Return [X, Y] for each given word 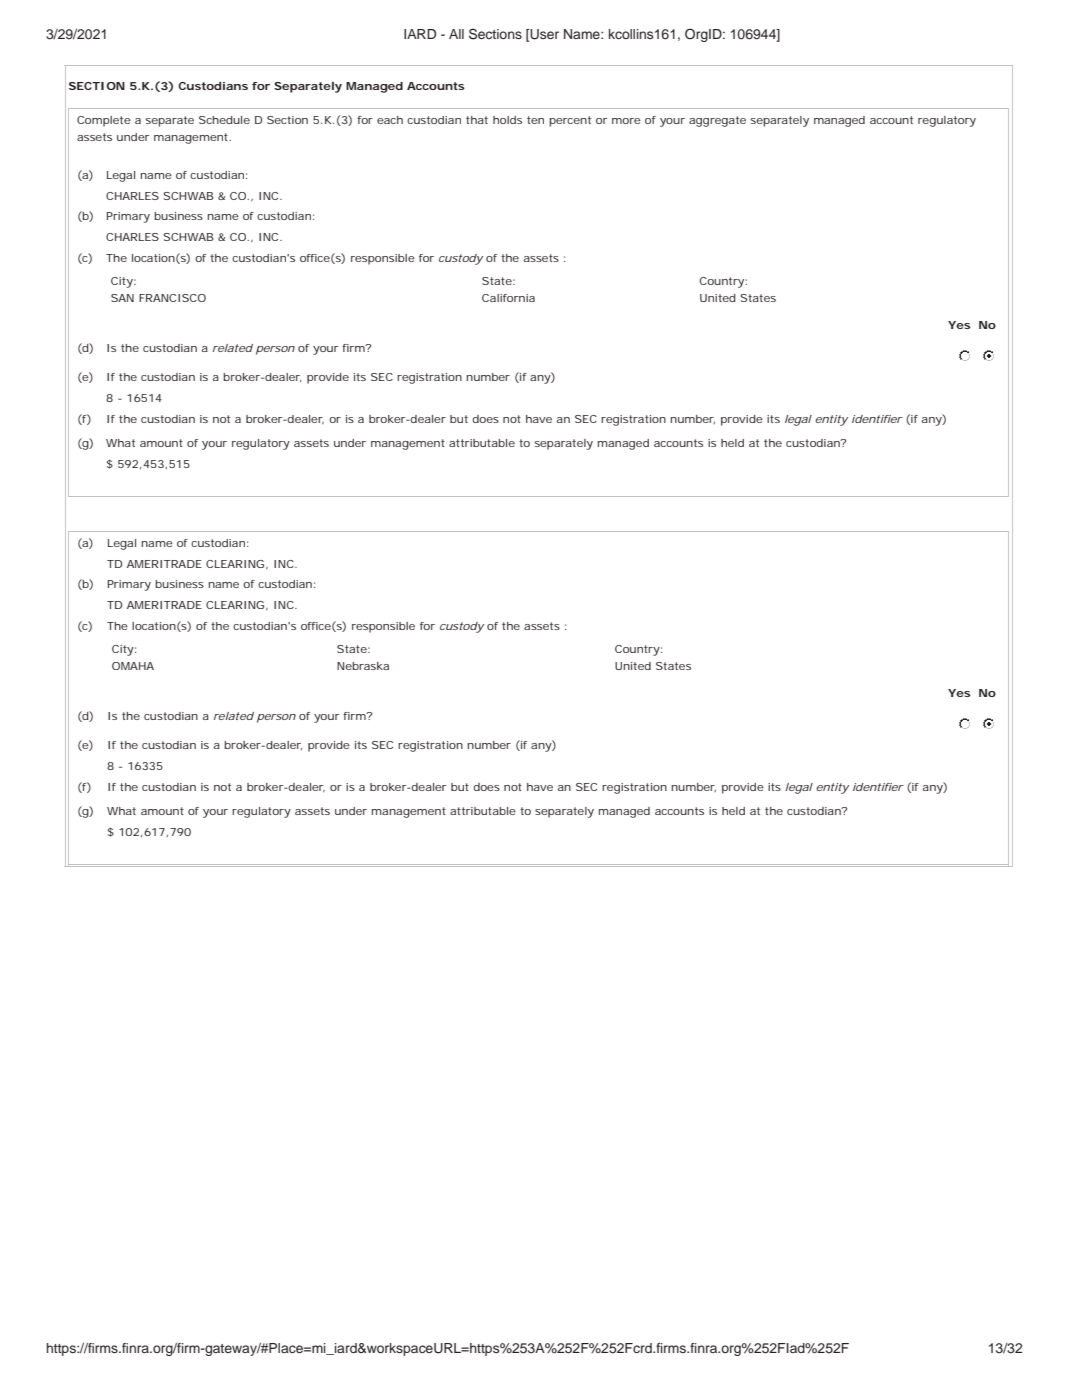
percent [570, 121]
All [456, 34]
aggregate [717, 121]
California [508, 298]
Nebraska [363, 666]
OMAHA [133, 666]
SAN [122, 298]
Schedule [224, 120]
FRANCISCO [172, 298]
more [626, 121]
